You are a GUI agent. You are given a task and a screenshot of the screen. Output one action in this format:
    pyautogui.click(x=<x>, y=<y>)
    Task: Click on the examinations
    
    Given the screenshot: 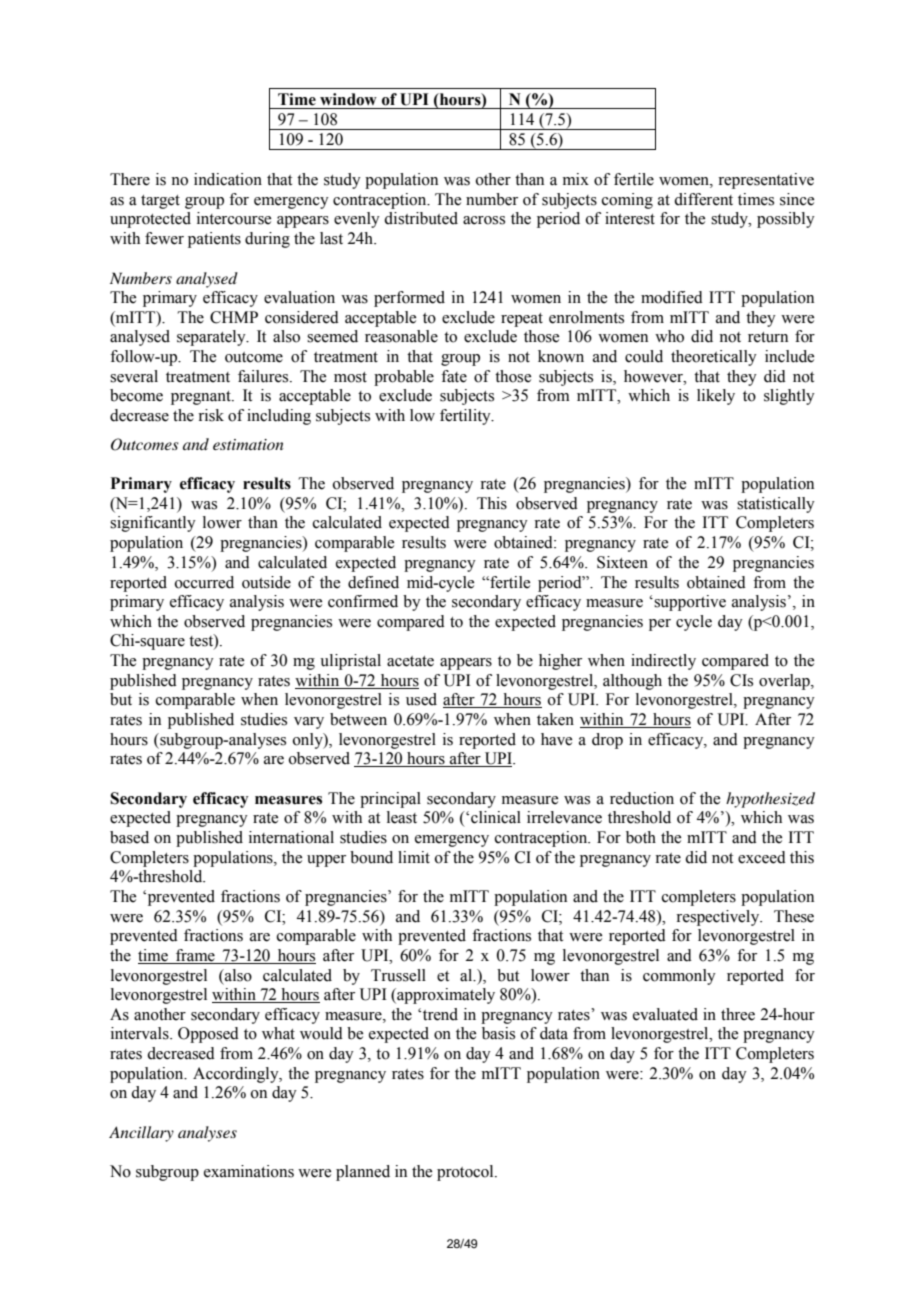 What is the action you would take?
    pyautogui.click(x=249, y=1171)
